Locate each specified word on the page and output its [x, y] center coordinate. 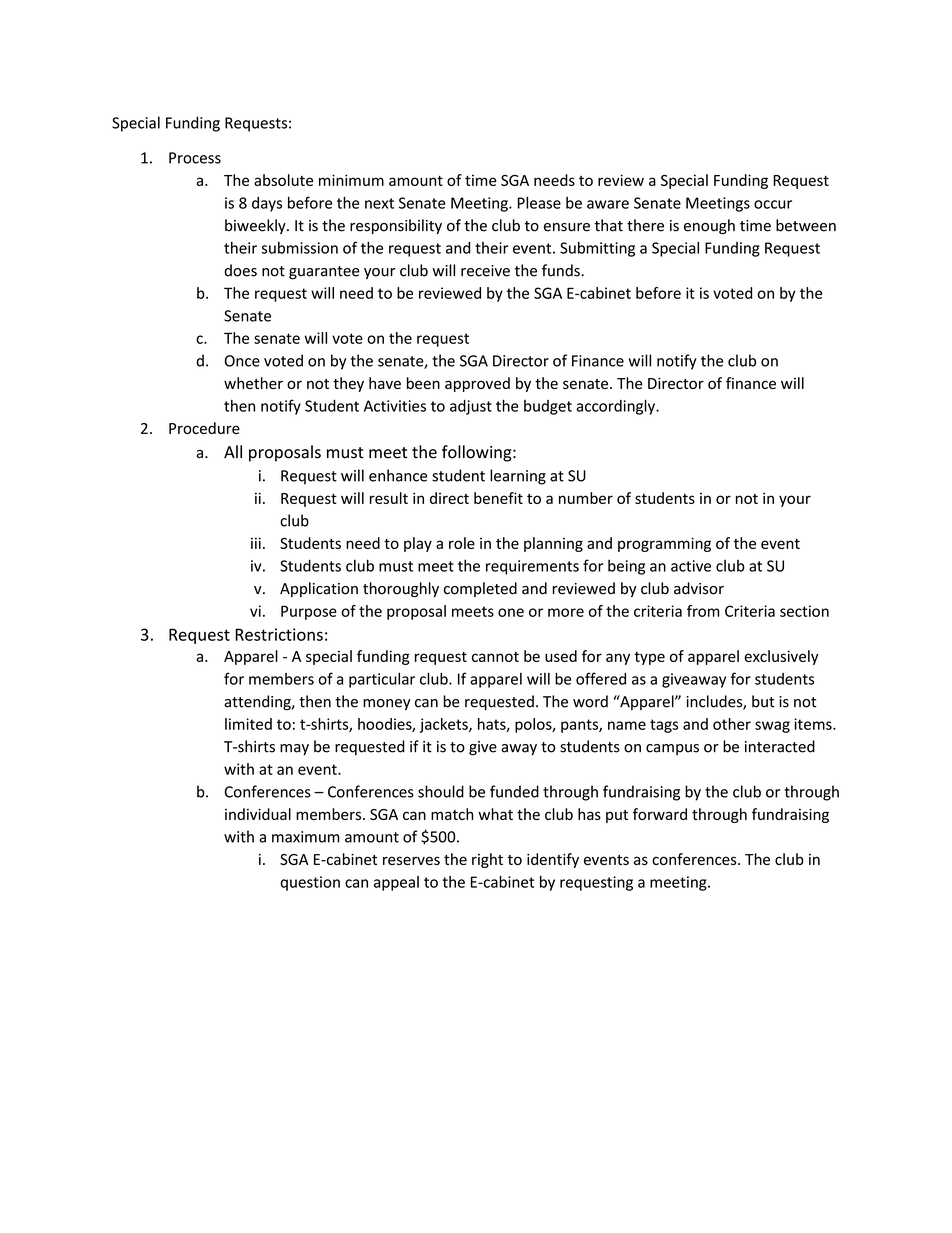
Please [539, 202]
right [487, 860]
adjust [471, 407]
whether [253, 383]
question [310, 883]
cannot [495, 657]
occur [773, 204]
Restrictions [279, 634]
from [703, 611]
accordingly [616, 407]
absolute [283, 180]
